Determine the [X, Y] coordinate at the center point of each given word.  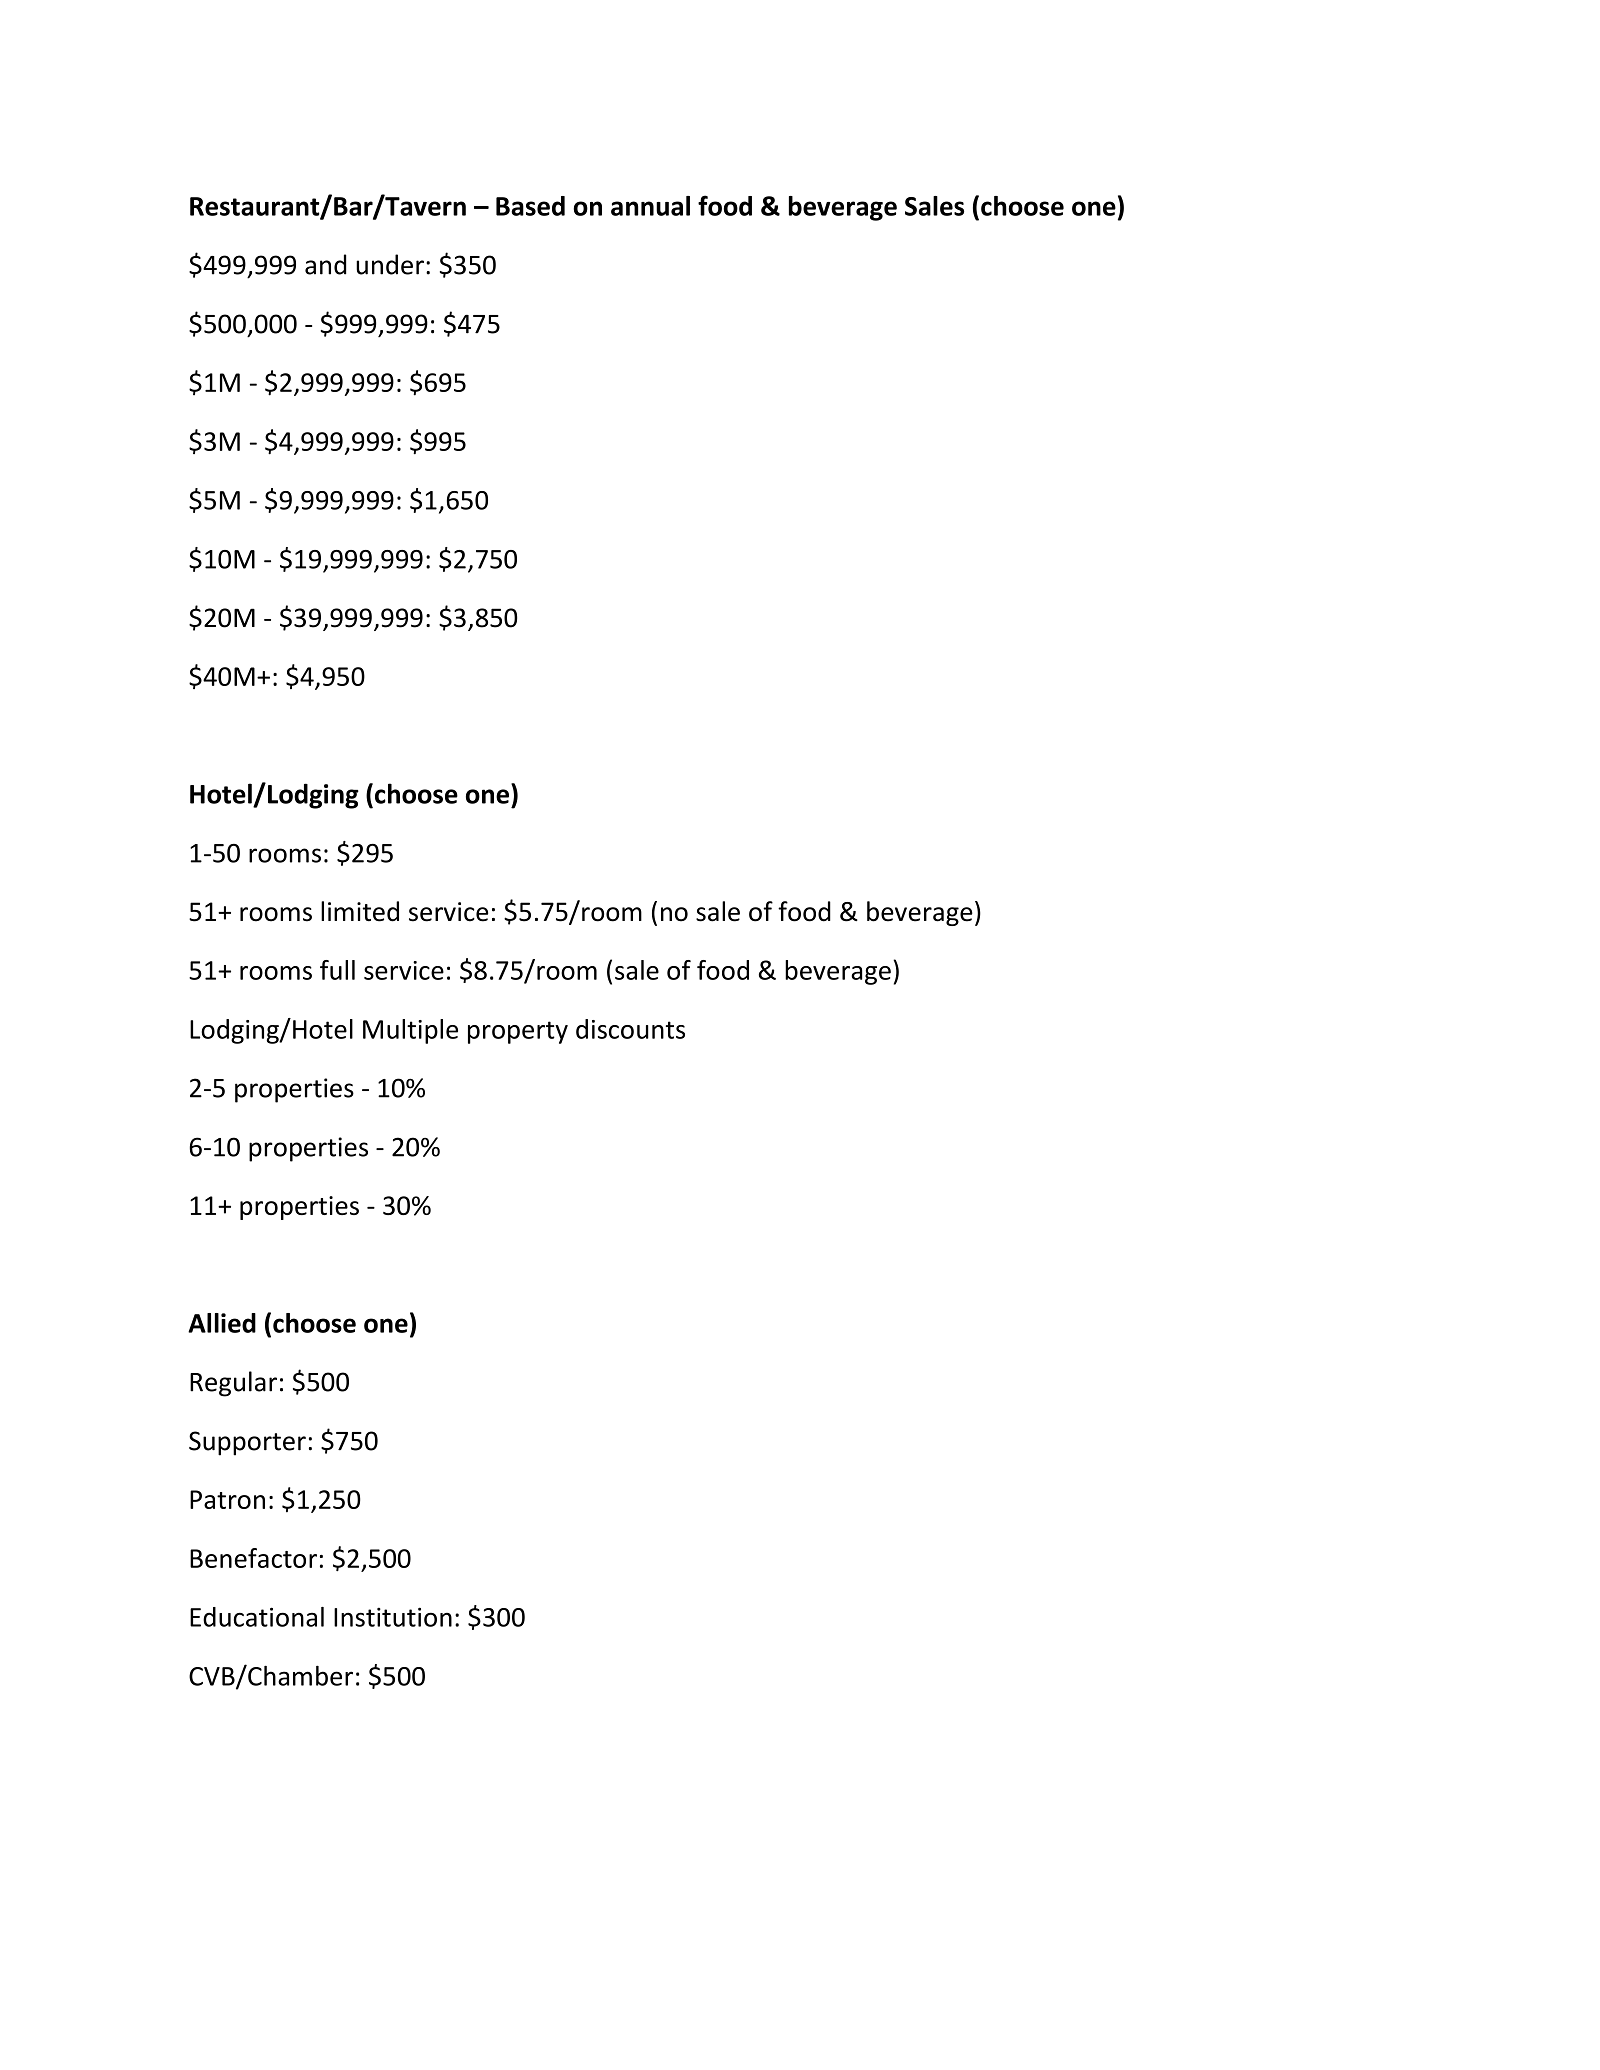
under [390, 264]
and [325, 264]
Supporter [247, 1443]
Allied [222, 1323]
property [518, 1032]
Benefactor [253, 1558]
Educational [257, 1617]
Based [530, 206]
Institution [393, 1617]
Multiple [410, 1031]
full [337, 970]
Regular [233, 1384]
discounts [630, 1029]
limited [360, 911]
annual [650, 206]
